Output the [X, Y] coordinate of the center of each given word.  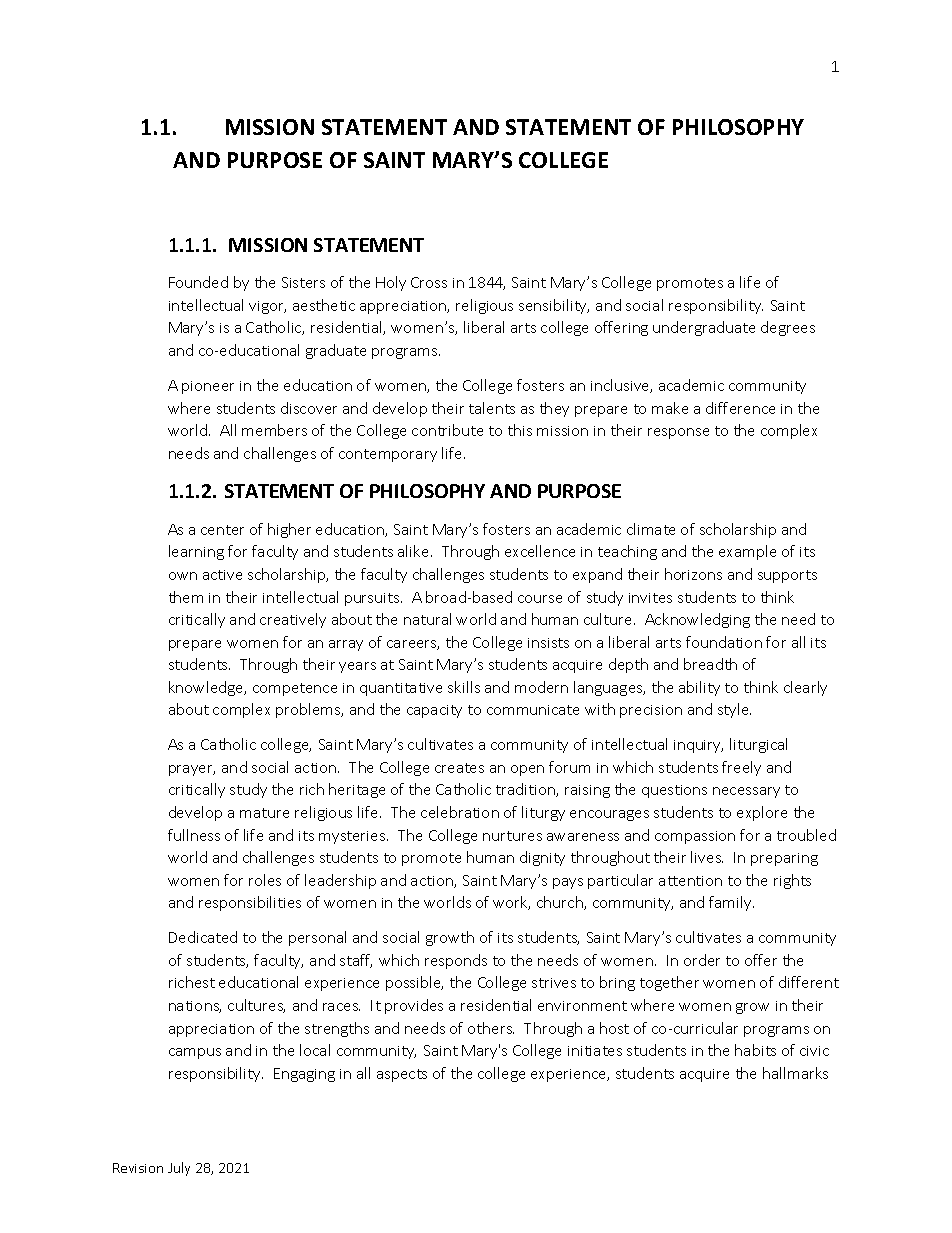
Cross [429, 282]
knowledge [207, 688]
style [734, 710]
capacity [434, 711]
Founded [198, 282]
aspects [402, 1075]
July [179, 1169]
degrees [788, 328]
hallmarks [795, 1073]
